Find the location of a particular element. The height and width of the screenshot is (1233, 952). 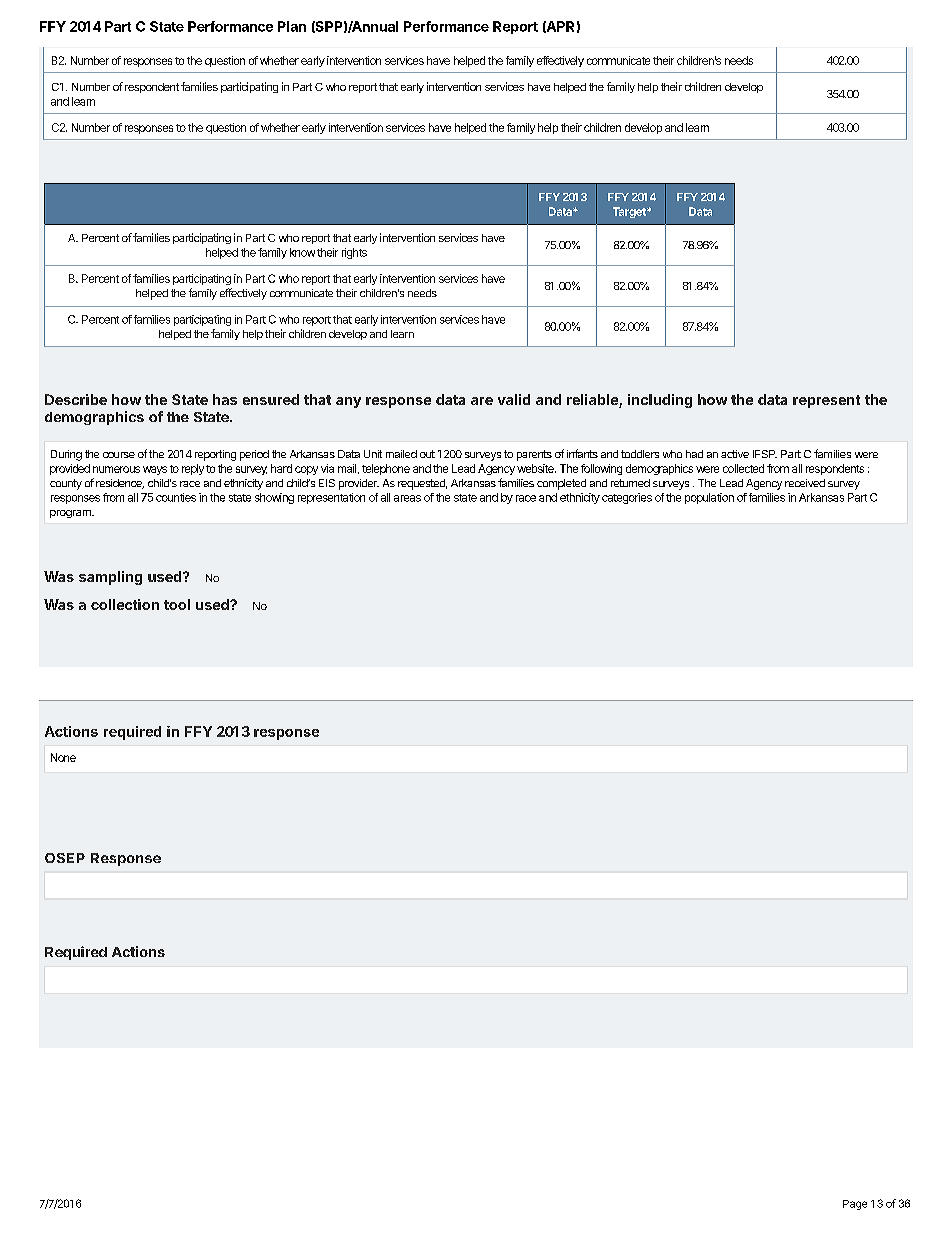

including is located at coordinates (660, 401).
